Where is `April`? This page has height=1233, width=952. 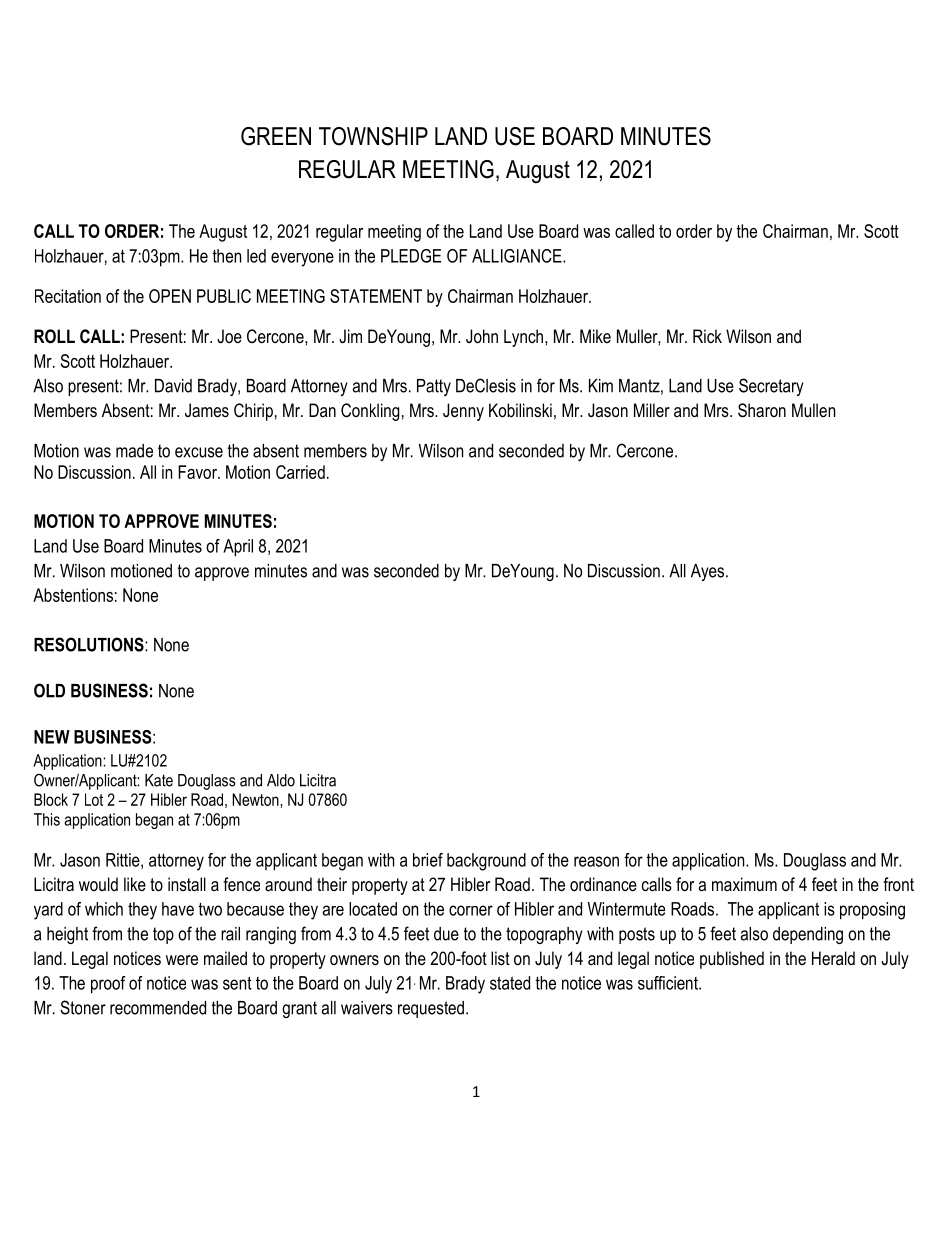 April is located at coordinates (238, 548).
